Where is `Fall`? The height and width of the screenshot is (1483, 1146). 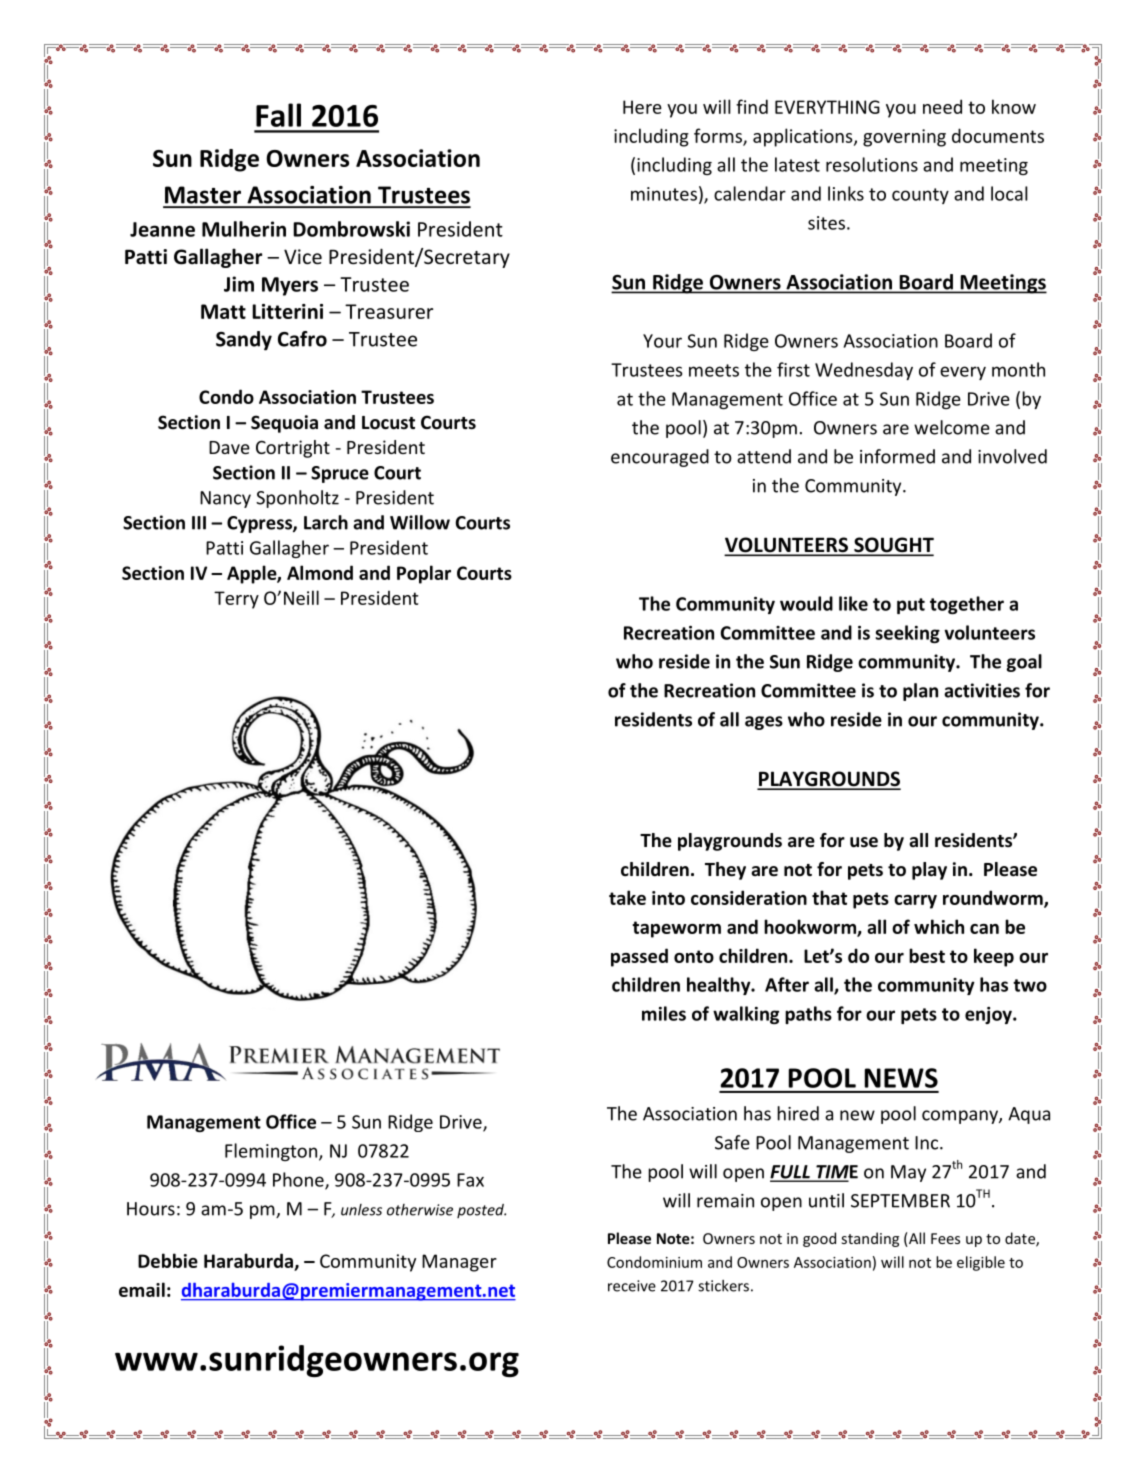 Fall is located at coordinates (278, 115).
